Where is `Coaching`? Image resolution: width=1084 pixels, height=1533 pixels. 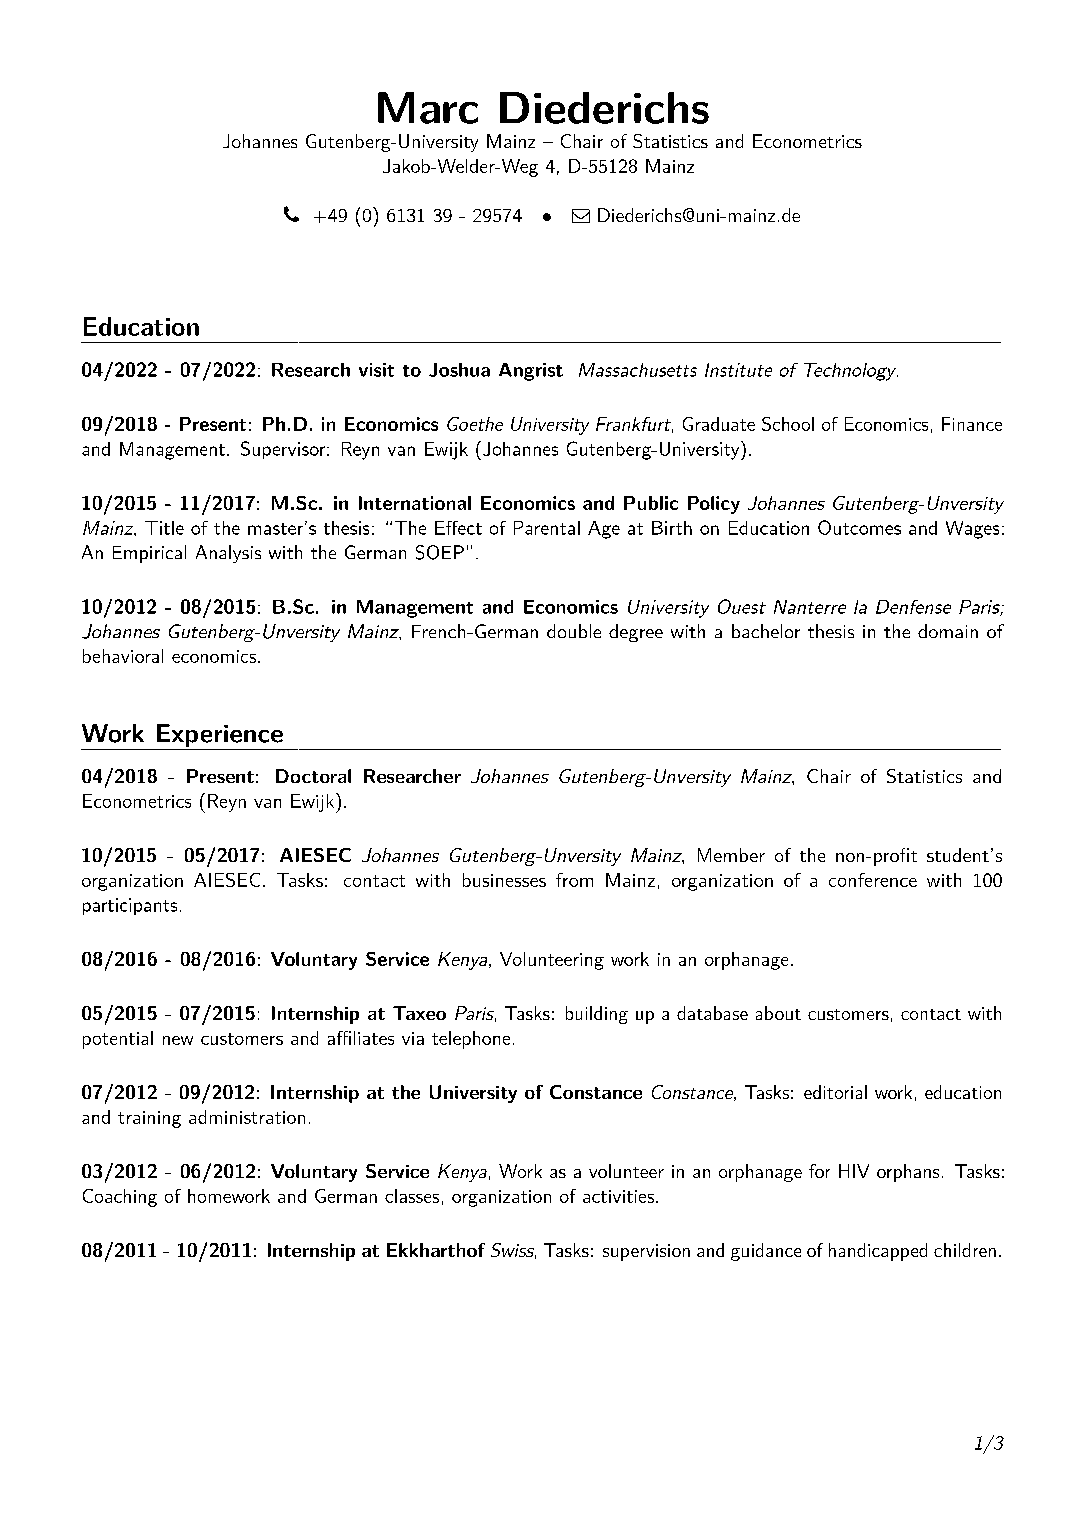 Coaching is located at coordinates (120, 1198).
